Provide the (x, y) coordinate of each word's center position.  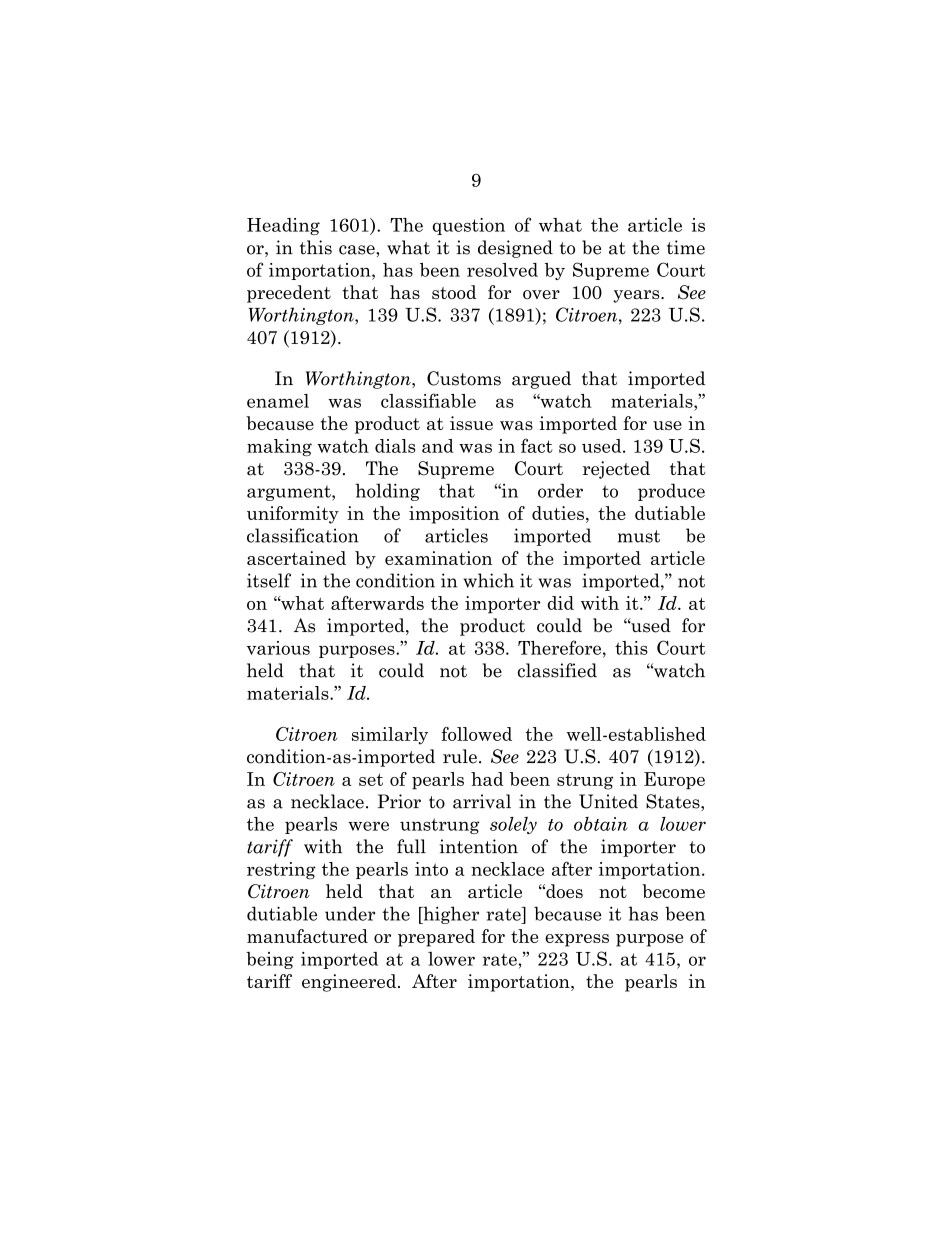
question (468, 226)
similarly (390, 736)
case (358, 250)
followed (476, 734)
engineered (350, 983)
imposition (454, 515)
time (686, 247)
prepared (436, 938)
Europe (674, 781)
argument (290, 493)
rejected (616, 470)
